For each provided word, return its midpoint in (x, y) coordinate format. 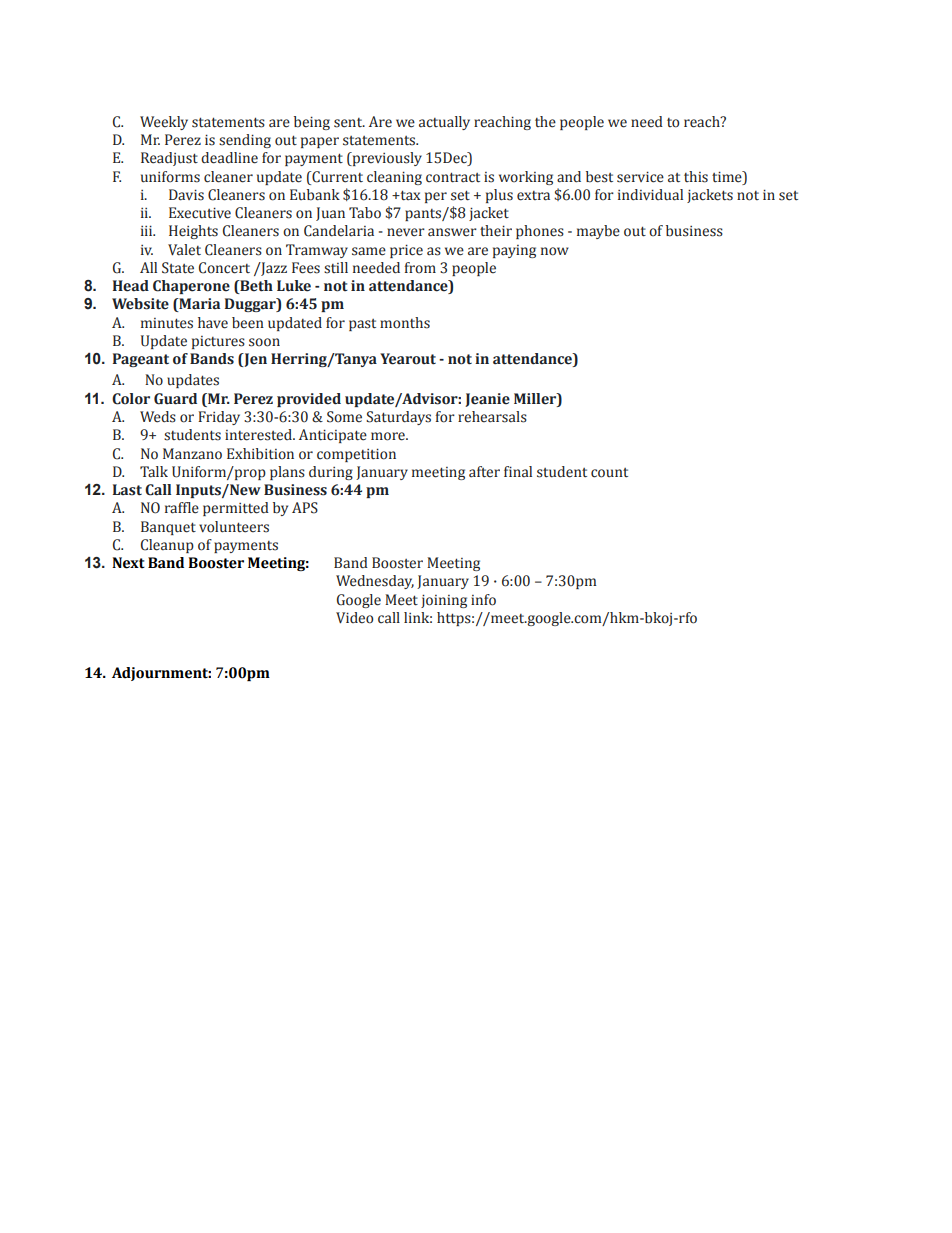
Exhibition (260, 454)
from (420, 268)
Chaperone (191, 287)
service (640, 177)
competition (356, 455)
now (555, 251)
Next (128, 563)
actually (444, 123)
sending (245, 141)
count (609, 473)
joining (444, 601)
